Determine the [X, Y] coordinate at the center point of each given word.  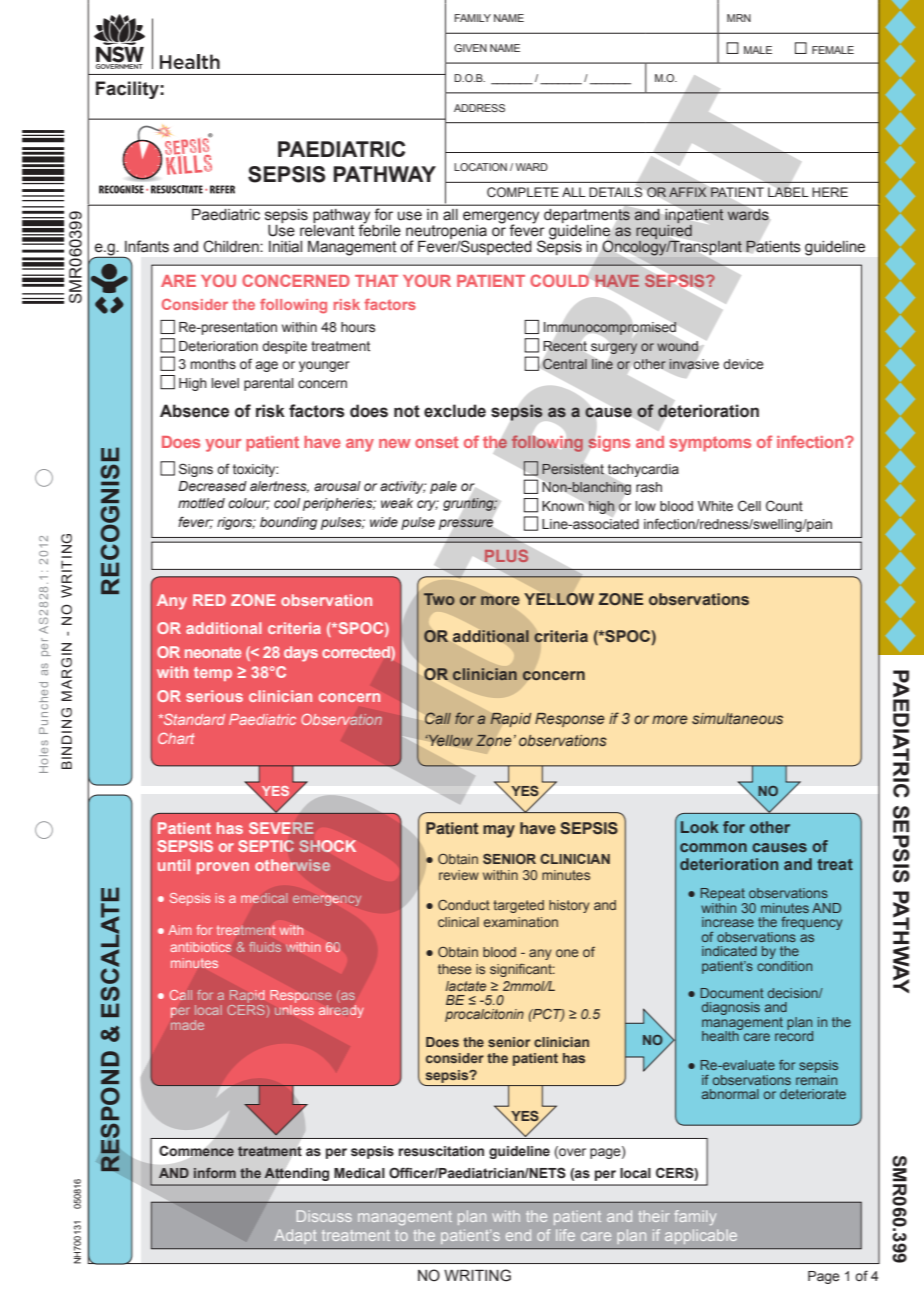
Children [232, 246]
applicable [701, 1236]
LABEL [788, 192]
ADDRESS [479, 108]
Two [439, 599]
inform [215, 1173]
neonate [213, 652]
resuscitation [441, 1151]
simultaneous [737, 718]
